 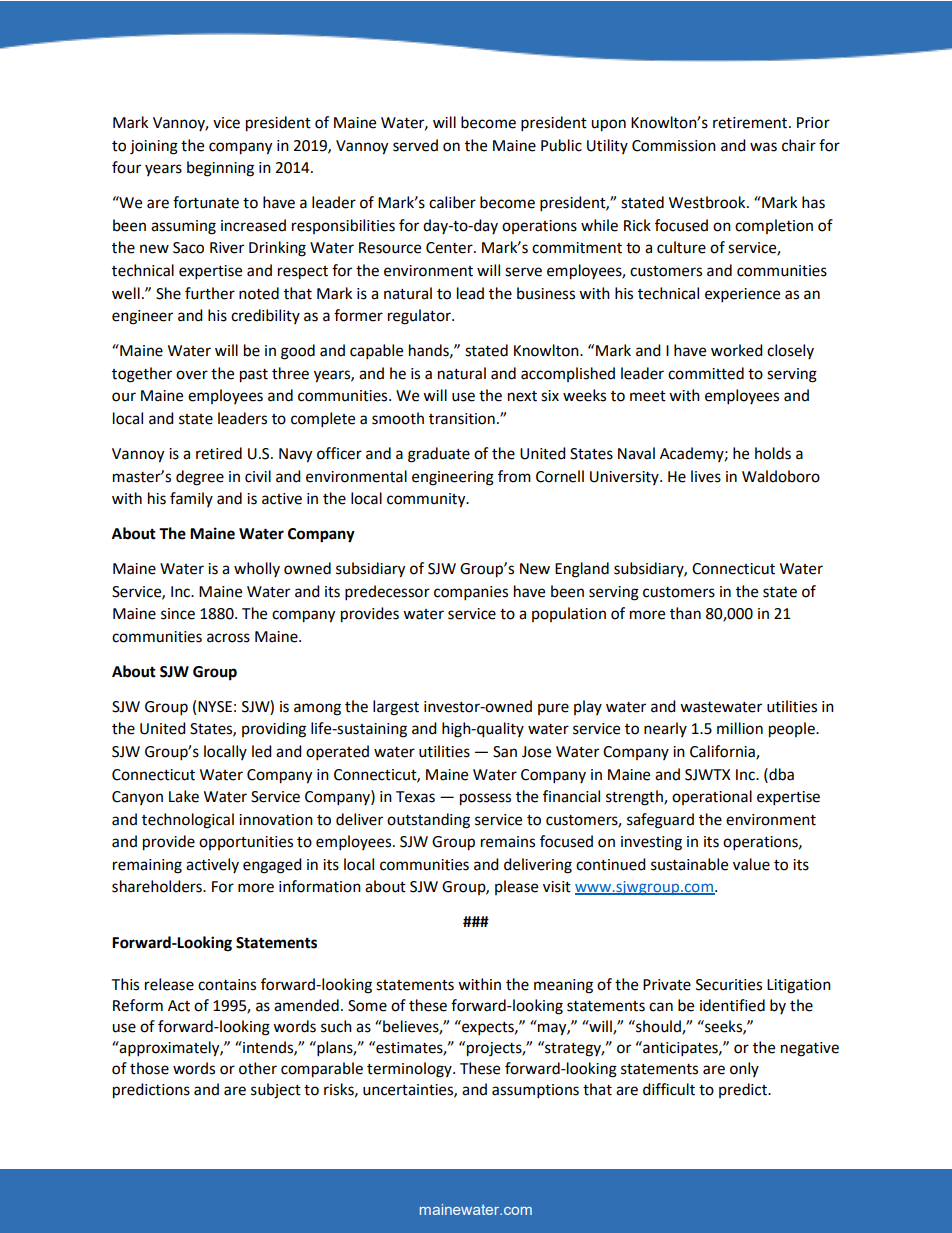 I want to click on beginning, so click(x=220, y=169).
